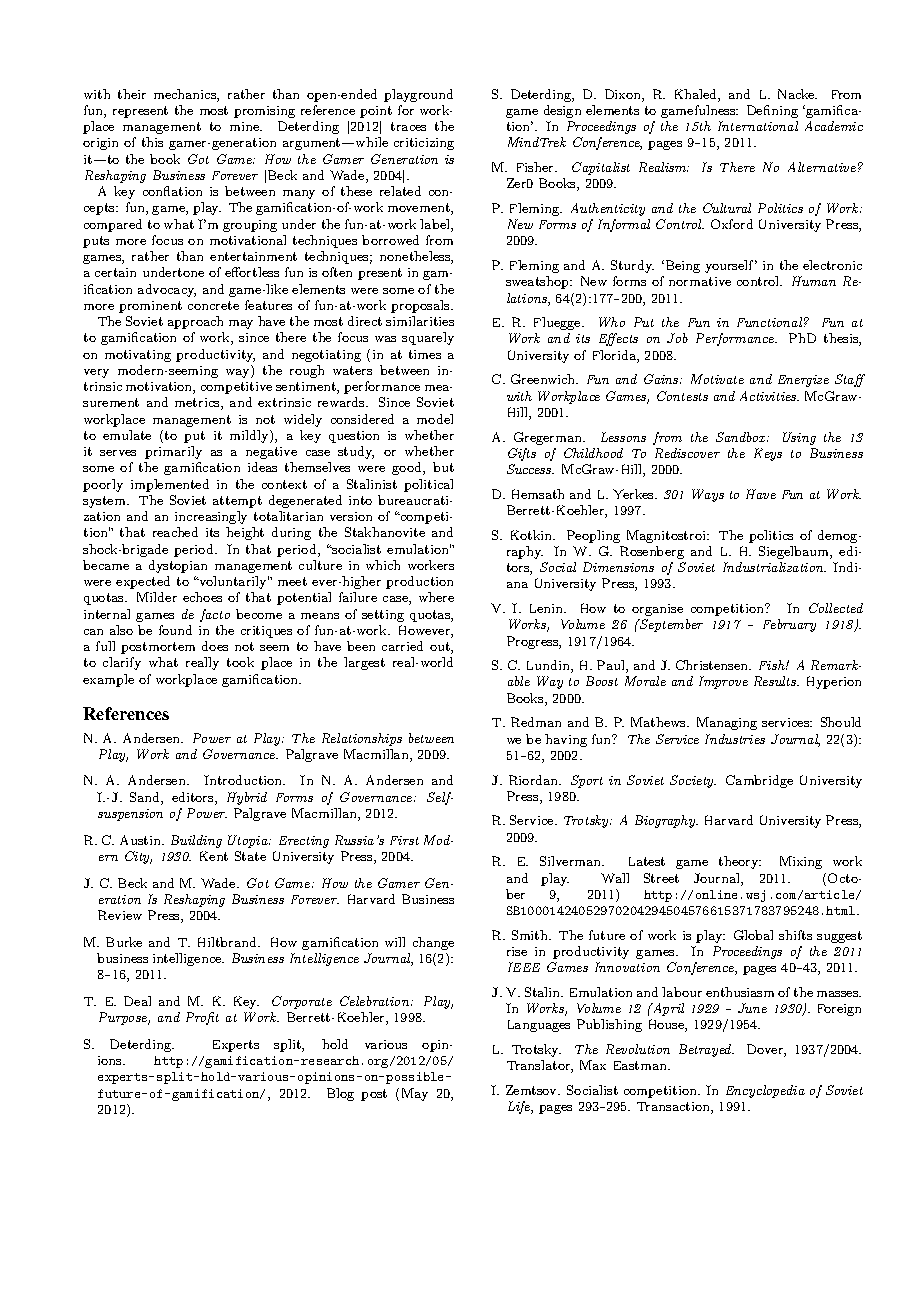 The width and height of the screenshot is (924, 1308). What do you see at coordinates (539, 1026) in the screenshot?
I see `Languages` at bounding box center [539, 1026].
